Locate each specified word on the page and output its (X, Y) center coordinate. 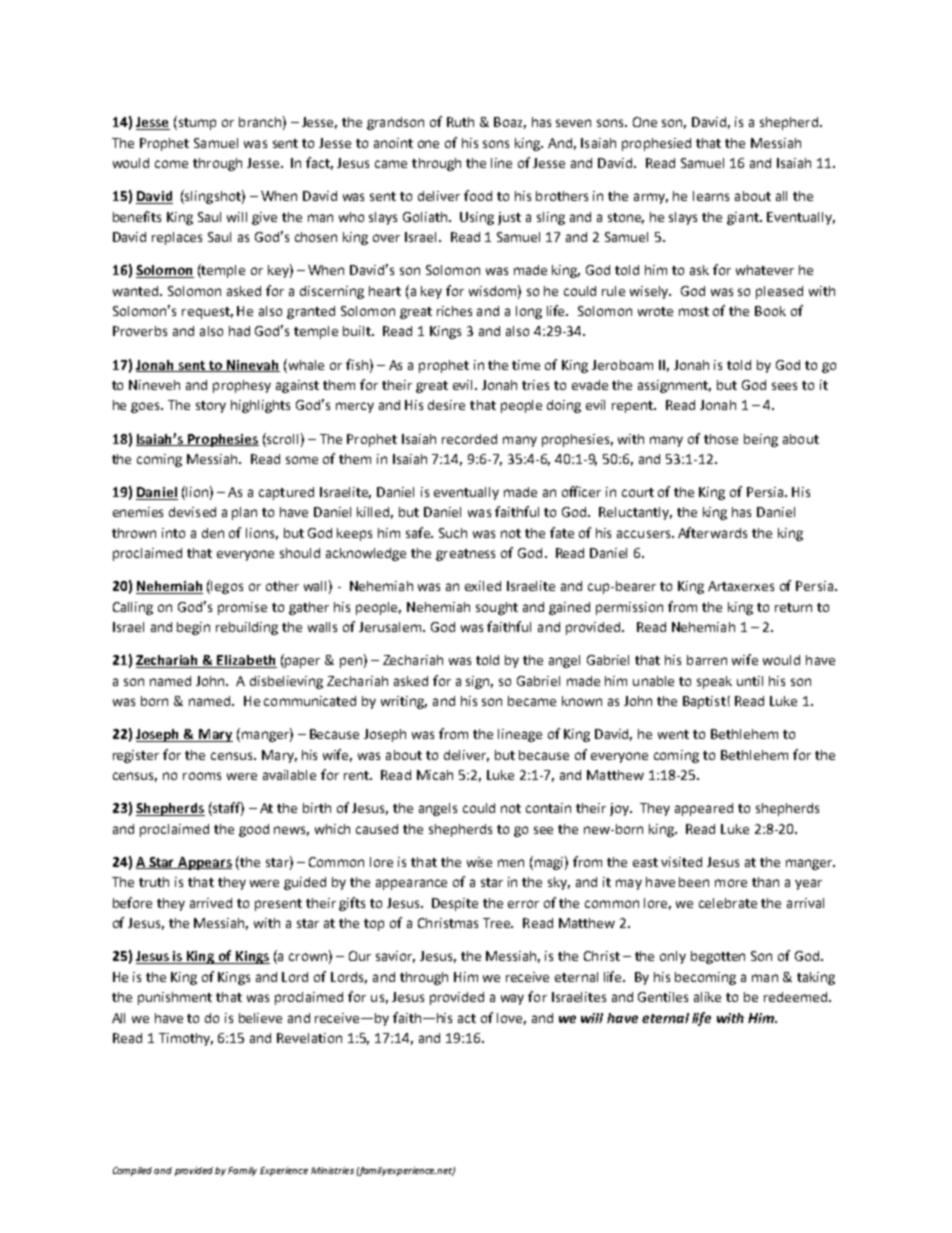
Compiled (134, 1171)
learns (711, 196)
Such (453, 533)
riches (454, 311)
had (239, 331)
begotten (718, 957)
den (213, 533)
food (478, 195)
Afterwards (712, 532)
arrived (211, 903)
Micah (435, 775)
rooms (202, 776)
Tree (498, 923)
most (694, 311)
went (673, 734)
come (171, 164)
